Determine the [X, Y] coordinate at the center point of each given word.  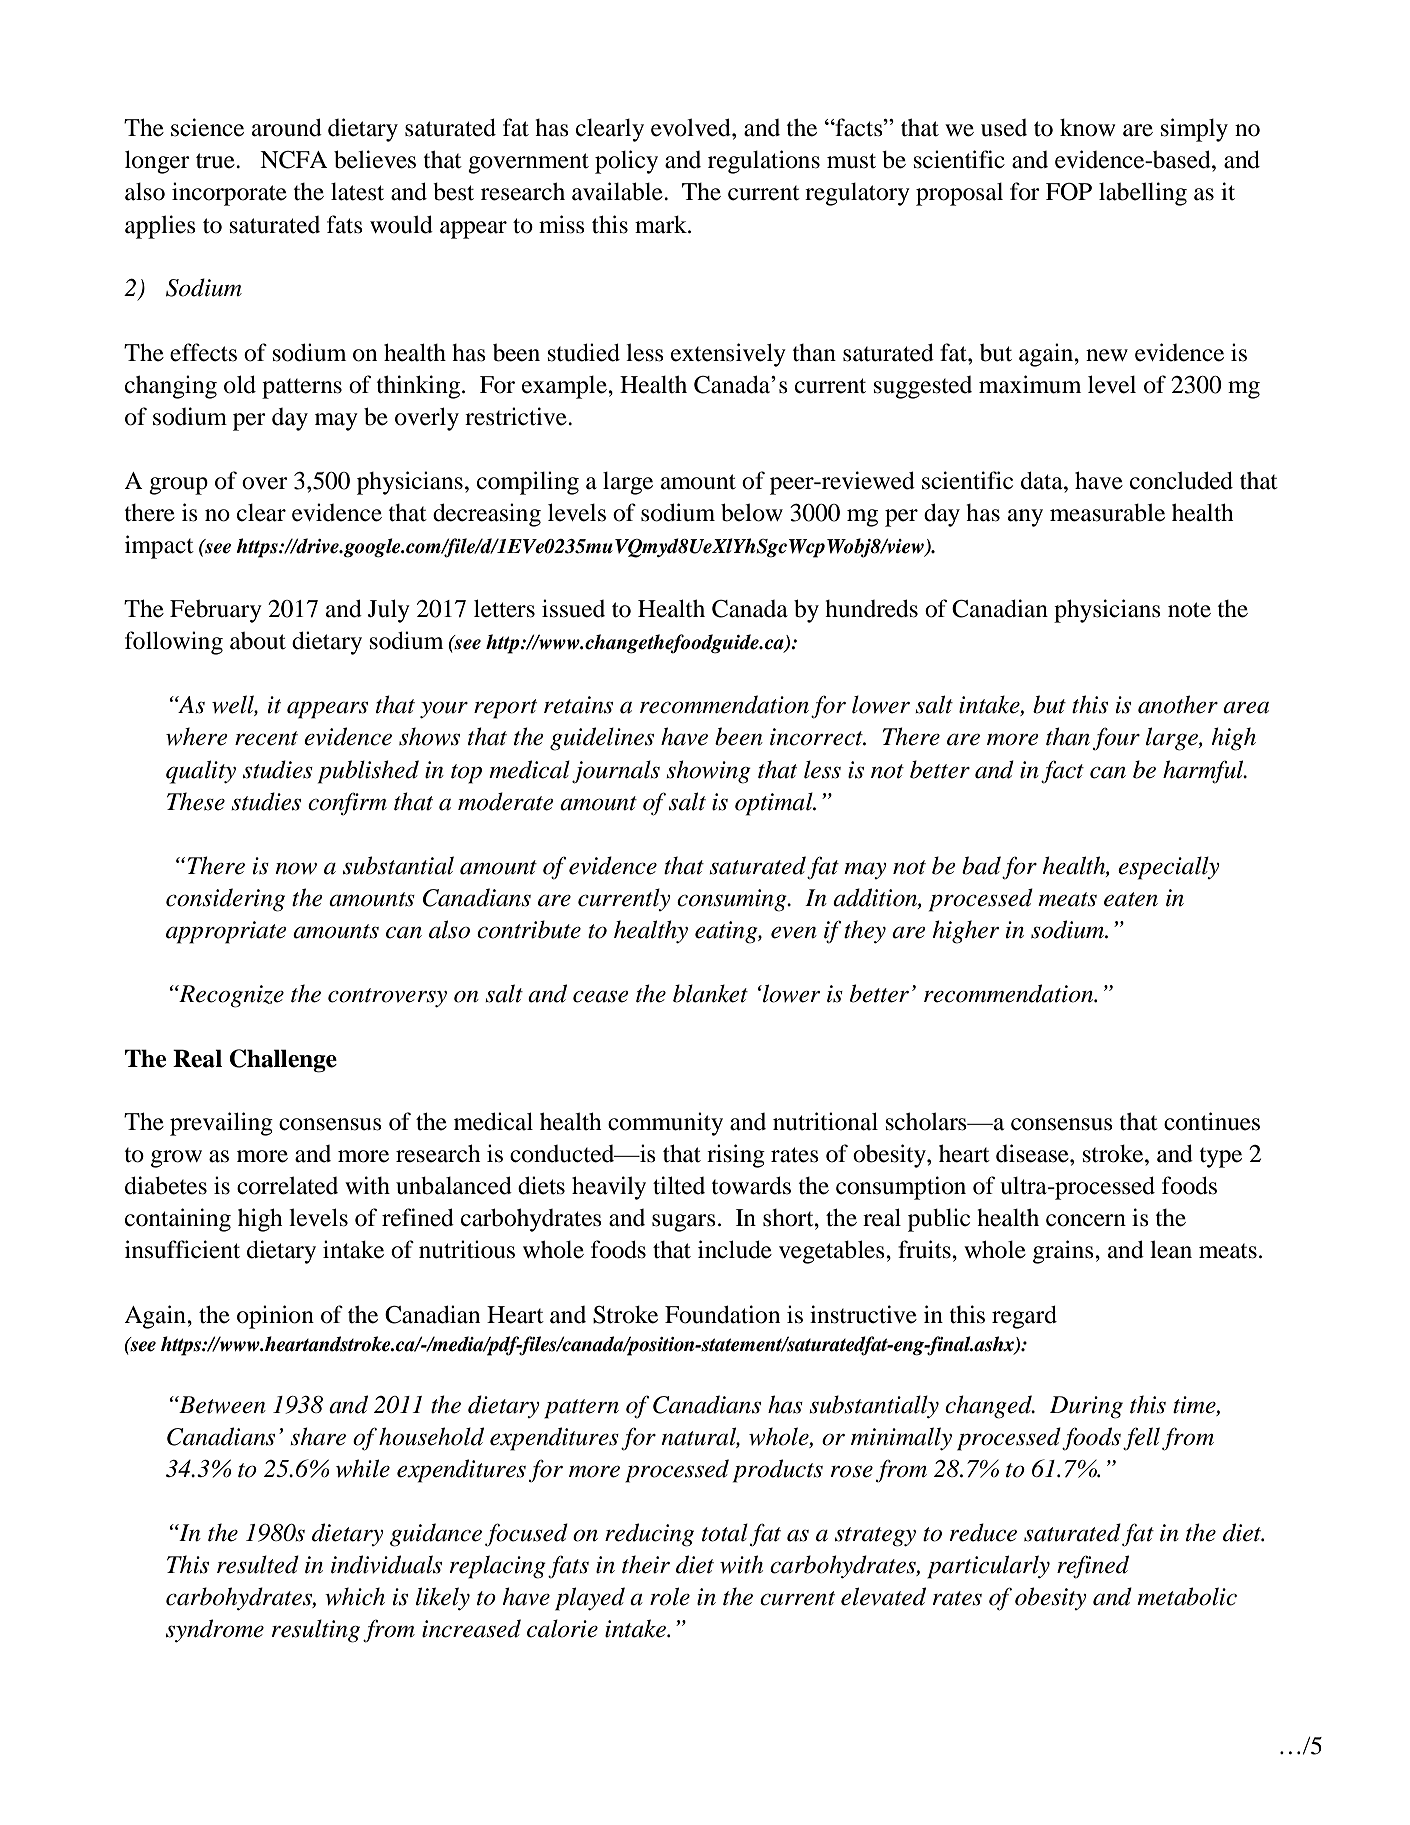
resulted [258, 1564]
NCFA [294, 160]
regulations [764, 162]
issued [573, 608]
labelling [1143, 194]
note [1189, 610]
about [258, 641]
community [665, 1124]
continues [1212, 1121]
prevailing [221, 1124]
